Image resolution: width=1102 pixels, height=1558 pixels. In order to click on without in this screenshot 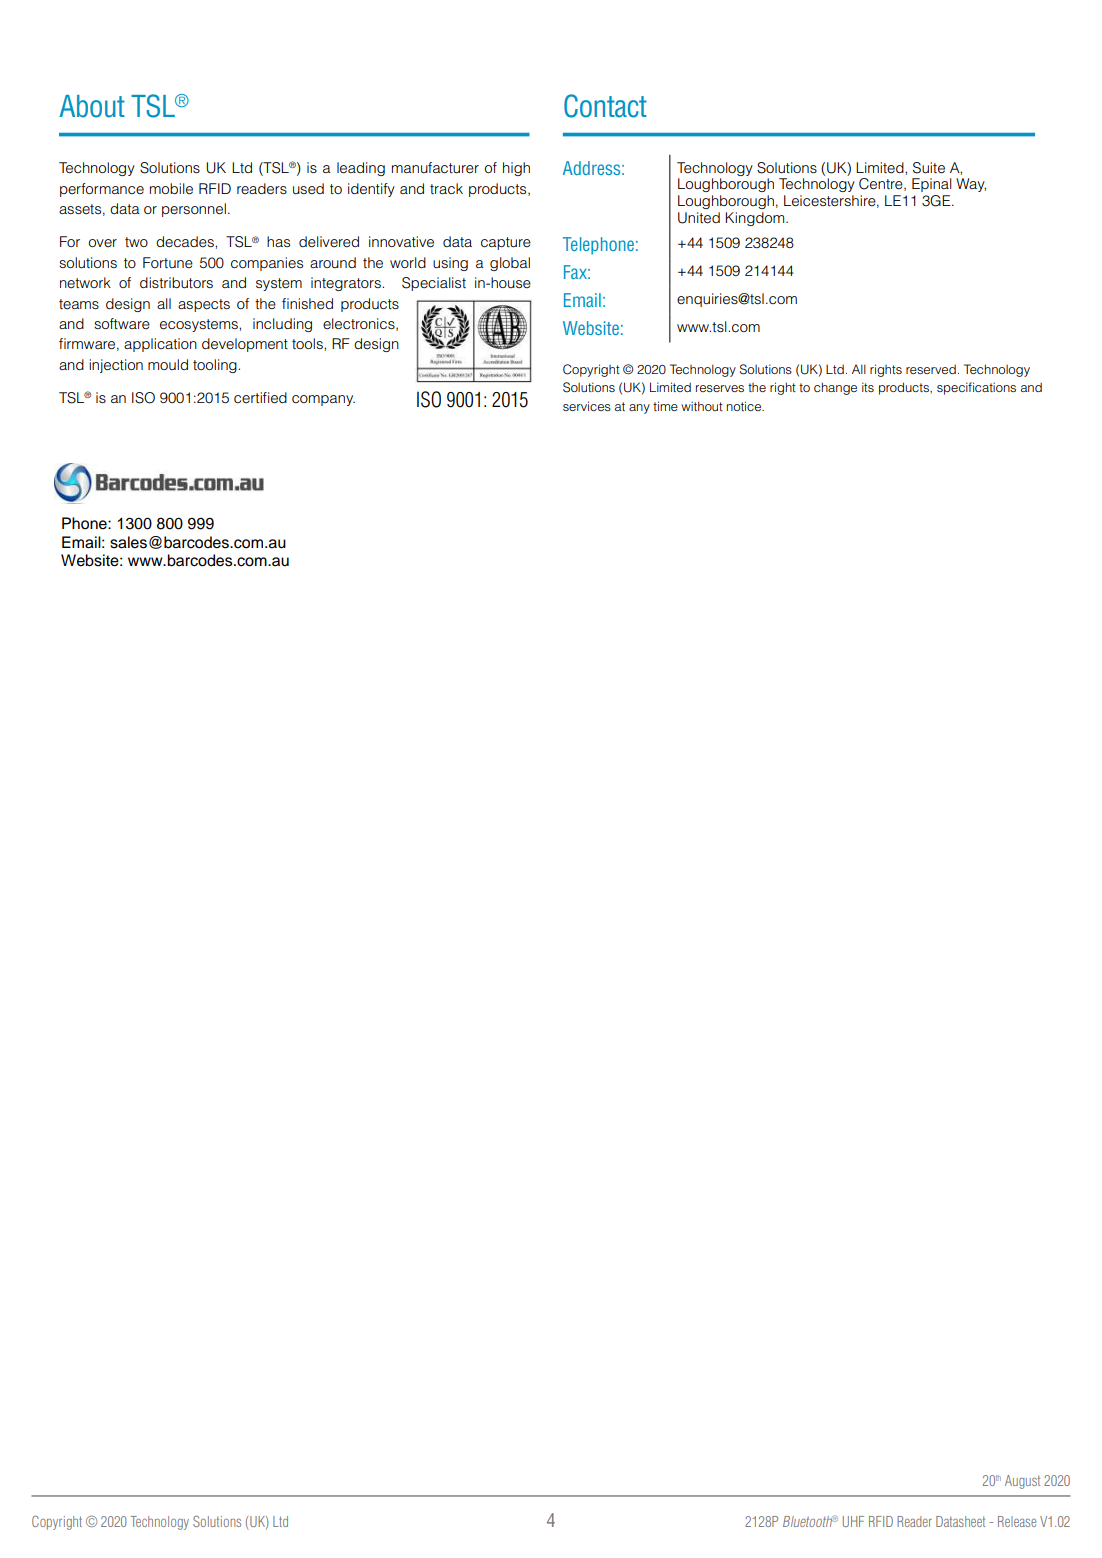, I will do `click(702, 406)`.
